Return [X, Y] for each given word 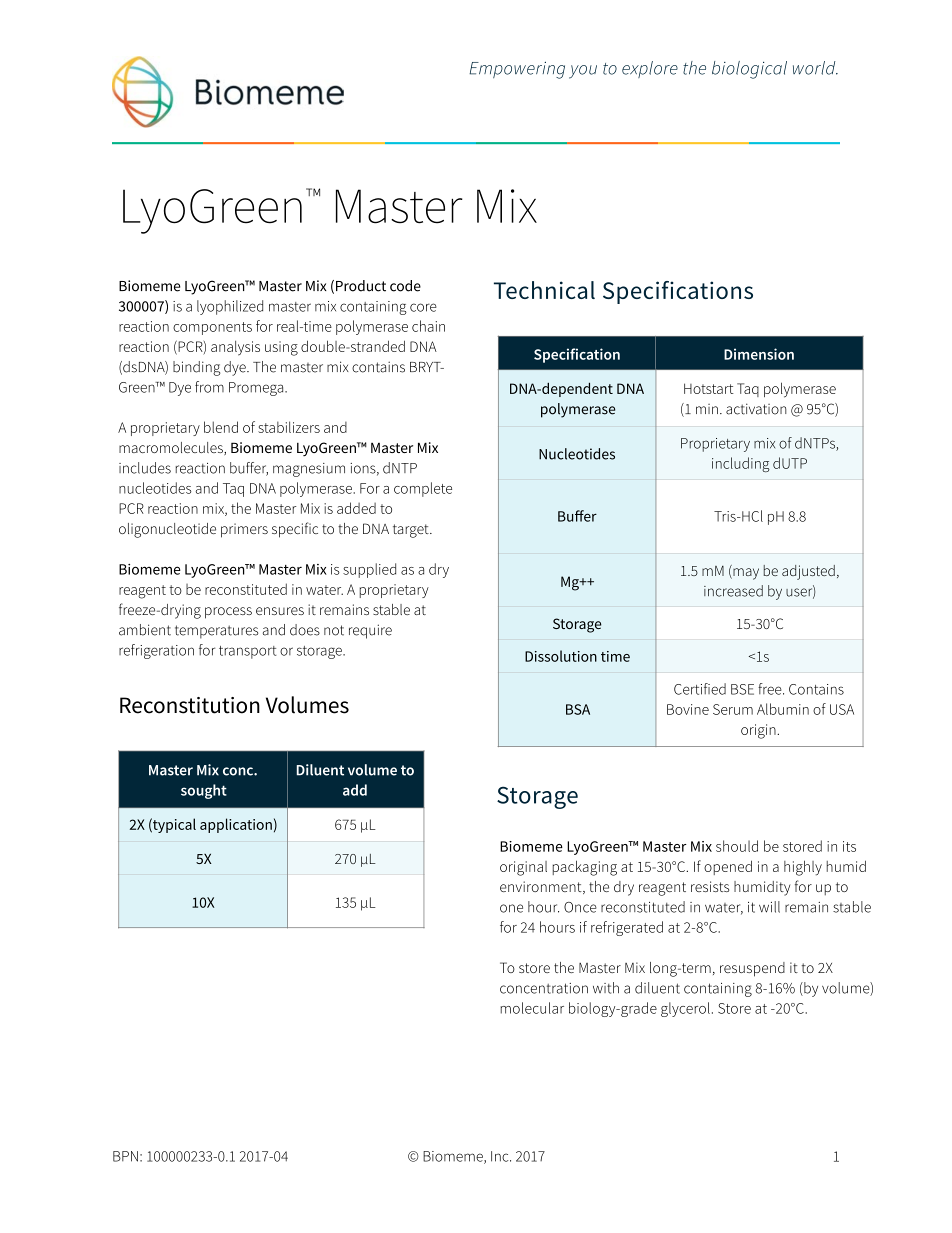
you [583, 72]
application [236, 825]
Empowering [517, 70]
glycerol [685, 1009]
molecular [532, 1008]
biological [749, 70]
